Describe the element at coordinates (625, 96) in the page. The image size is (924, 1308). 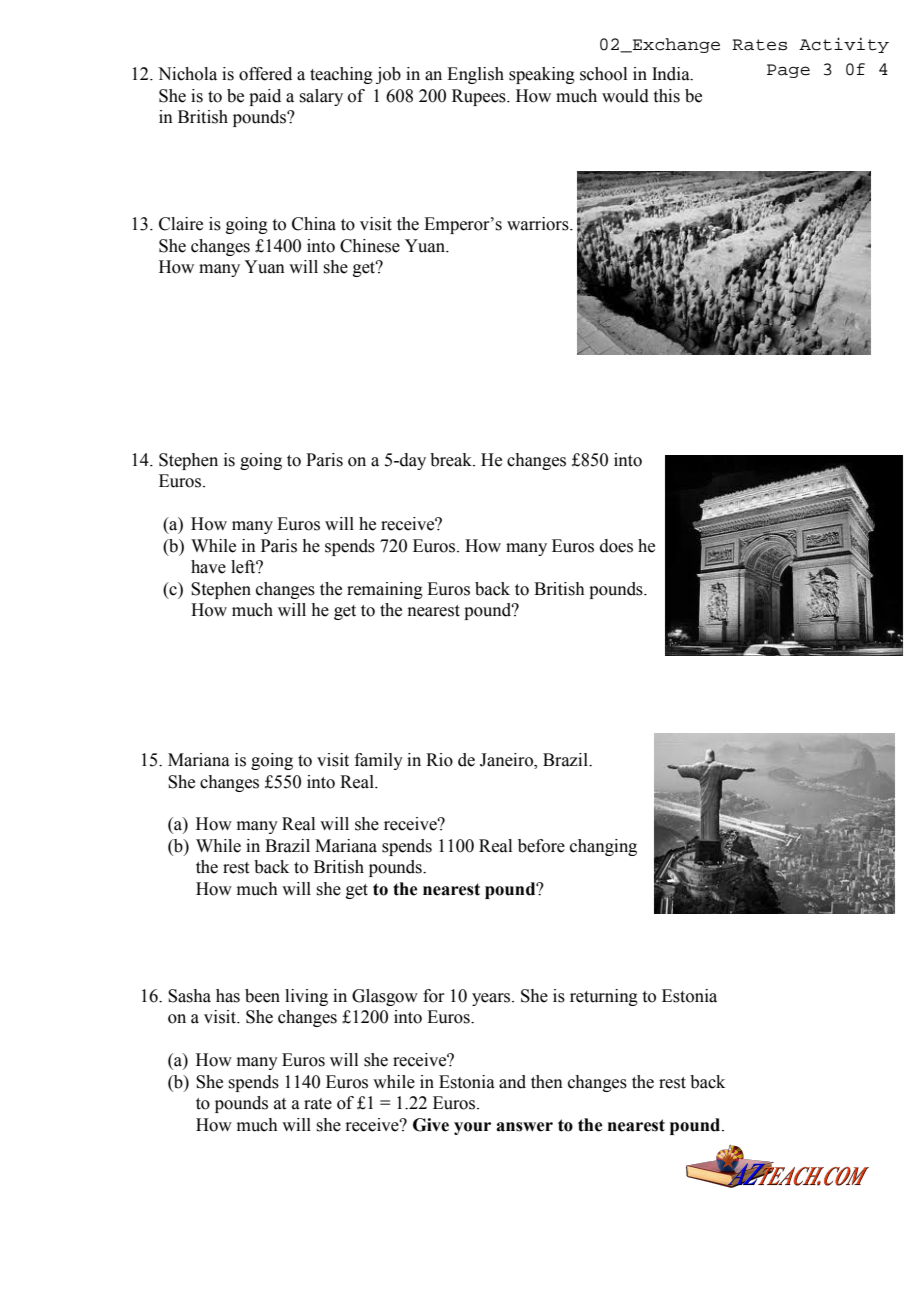
I see `would` at that location.
